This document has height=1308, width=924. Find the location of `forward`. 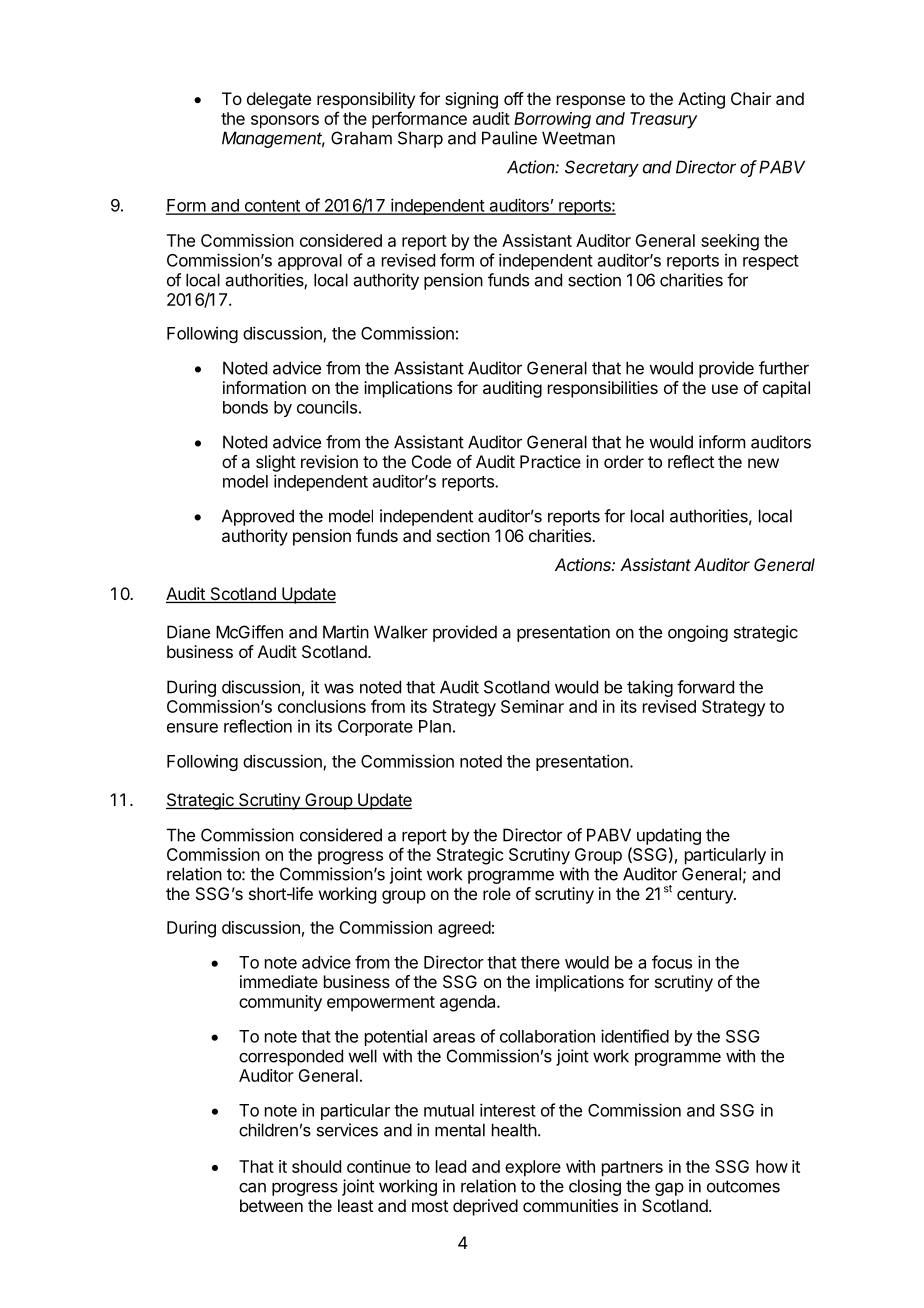

forward is located at coordinates (705, 687).
